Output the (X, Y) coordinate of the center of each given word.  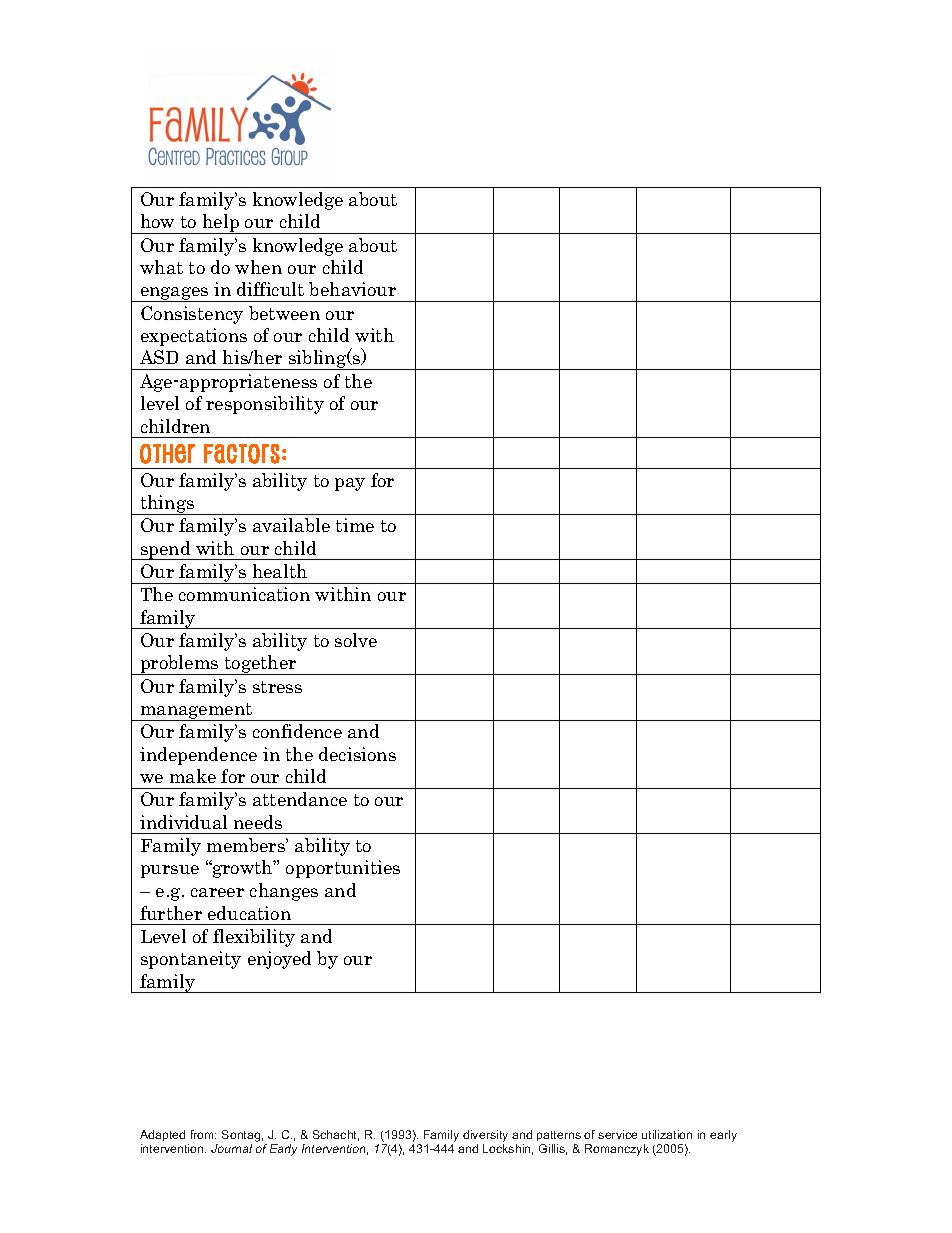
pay (350, 484)
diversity (485, 1136)
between (284, 313)
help (220, 224)
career (217, 892)
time (355, 525)
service (617, 1134)
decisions (357, 754)
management (197, 712)
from (203, 1134)
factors (242, 454)
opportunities (343, 869)
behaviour (352, 289)
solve (356, 640)
